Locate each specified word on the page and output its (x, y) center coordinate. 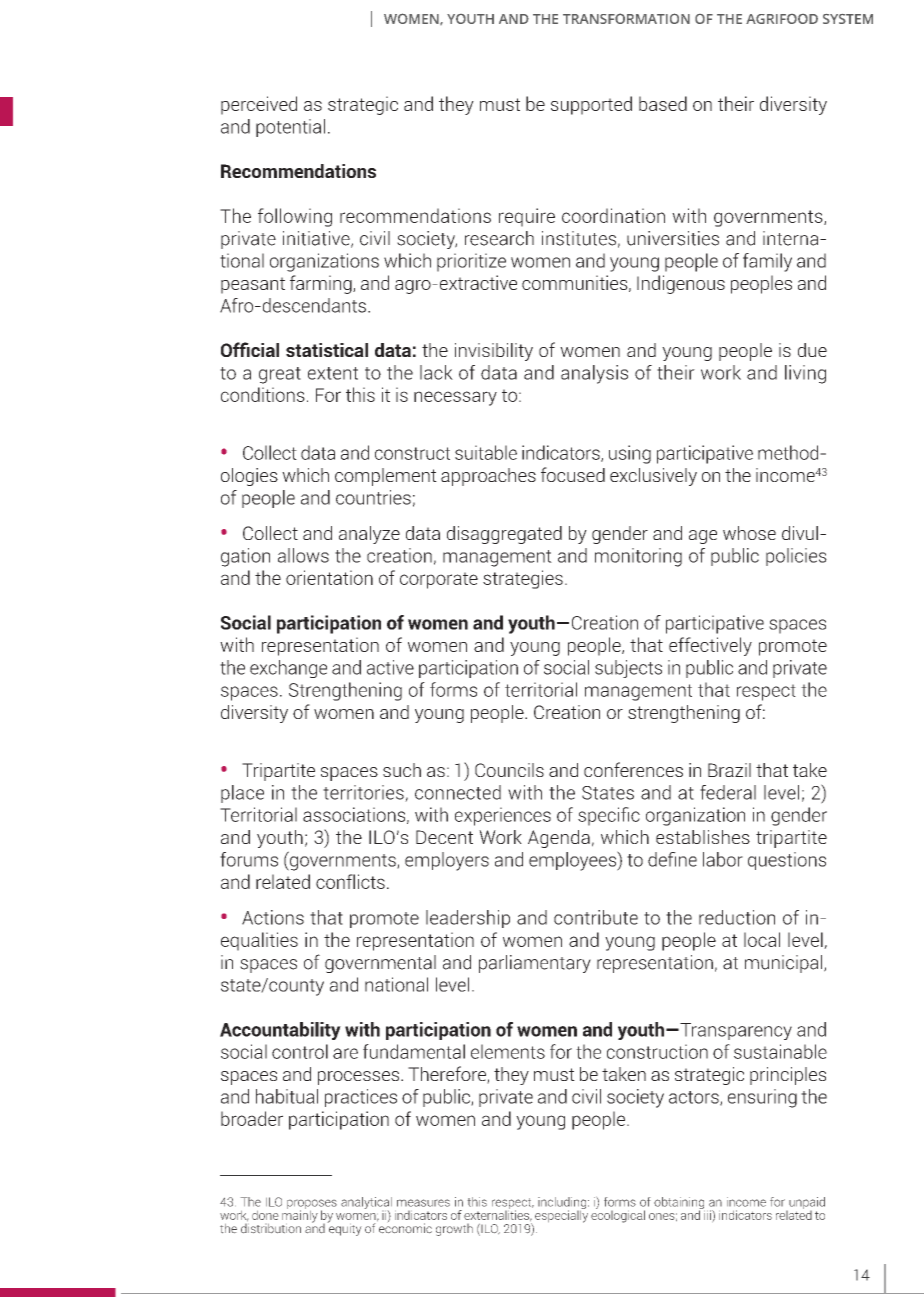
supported (591, 105)
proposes (312, 1205)
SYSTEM (848, 19)
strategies (523, 579)
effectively (710, 646)
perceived (259, 105)
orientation (329, 577)
